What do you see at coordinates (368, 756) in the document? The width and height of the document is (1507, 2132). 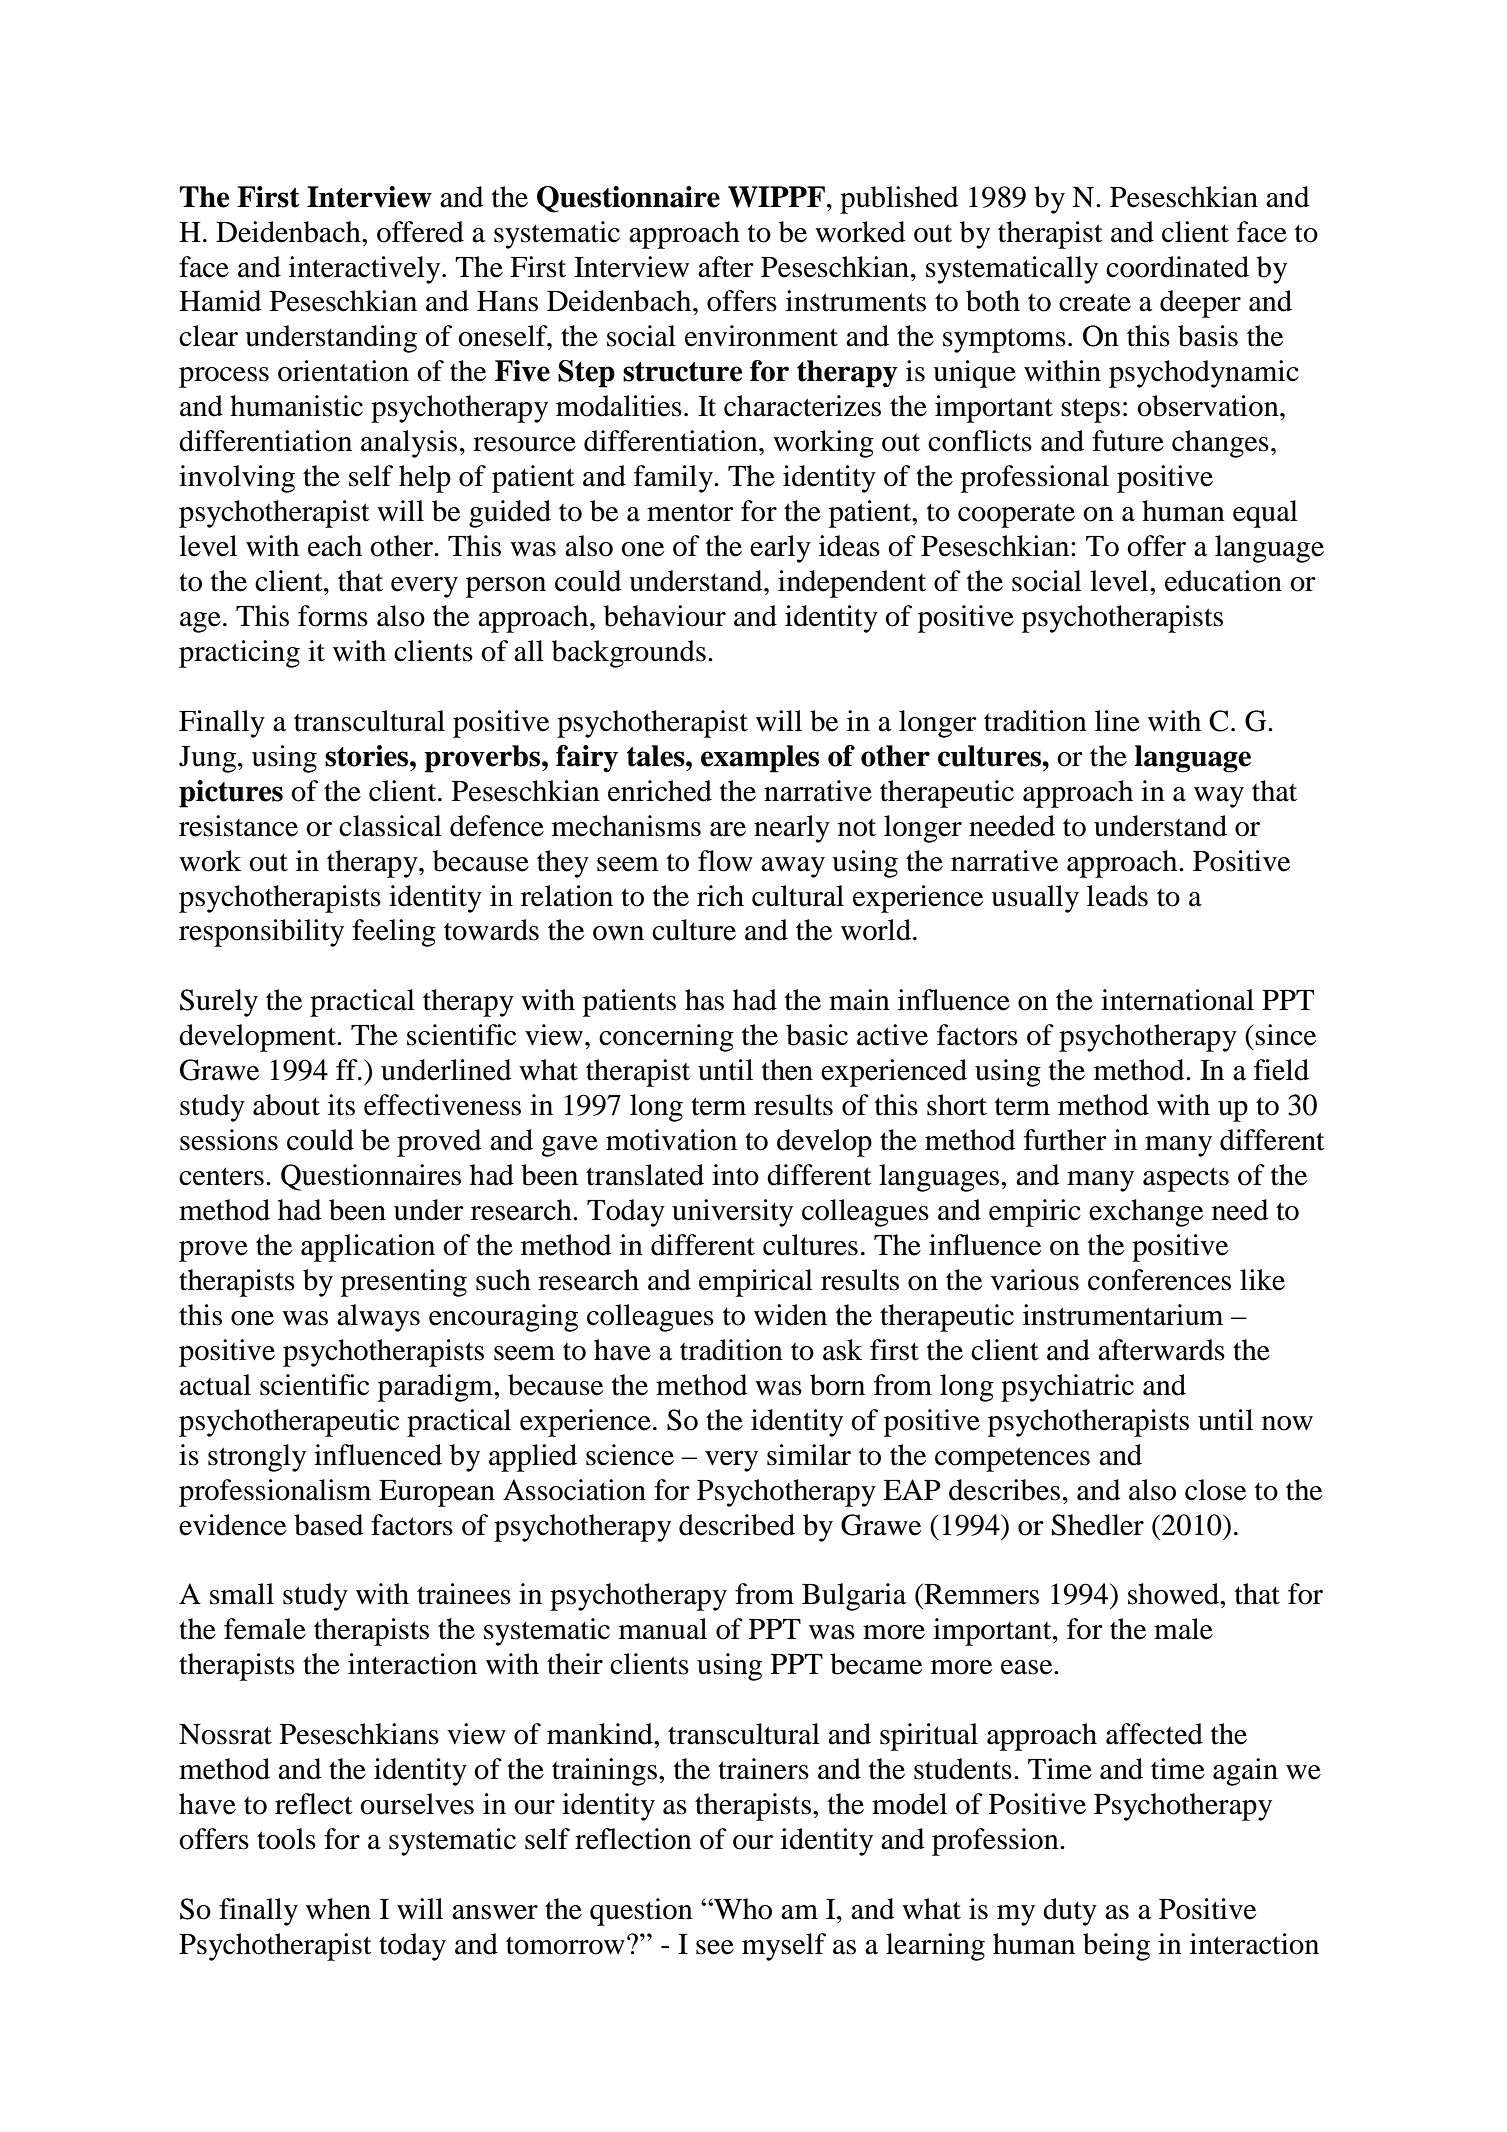 I see `stories` at bounding box center [368, 756].
